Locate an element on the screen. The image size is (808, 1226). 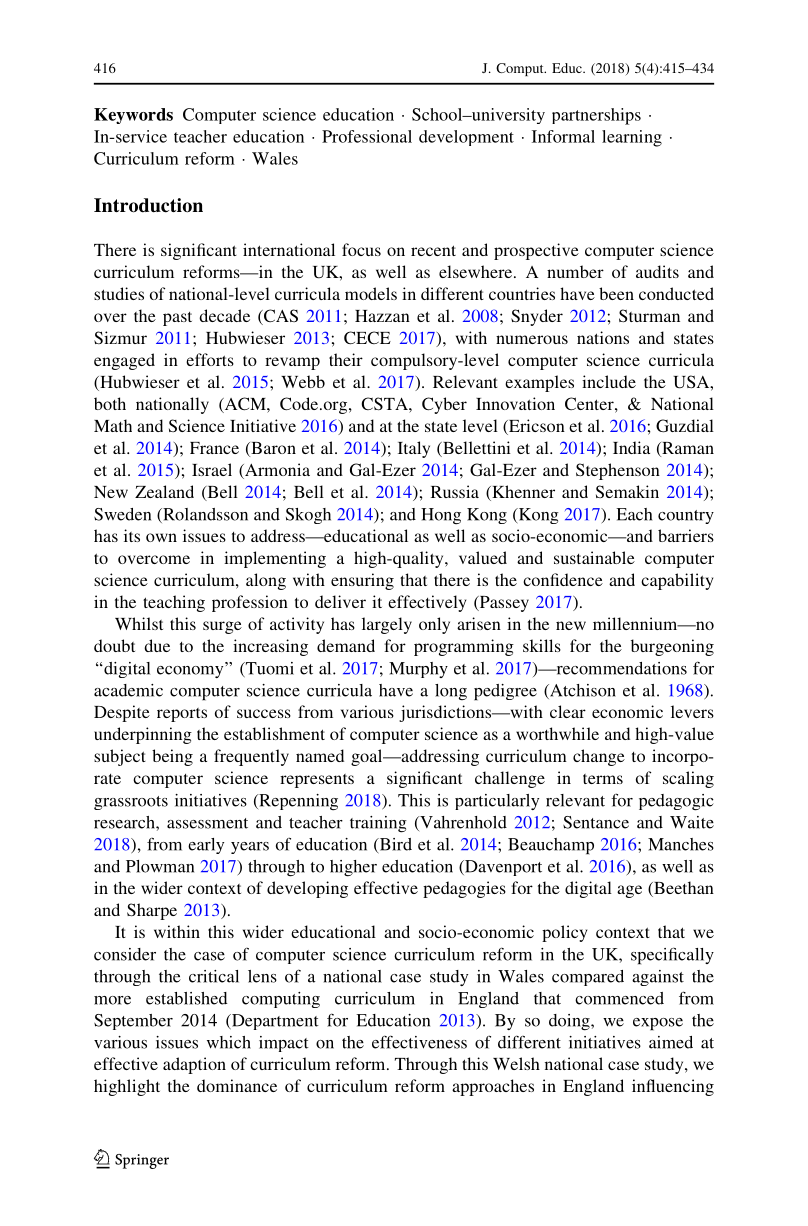
recent is located at coordinates (433, 250).
